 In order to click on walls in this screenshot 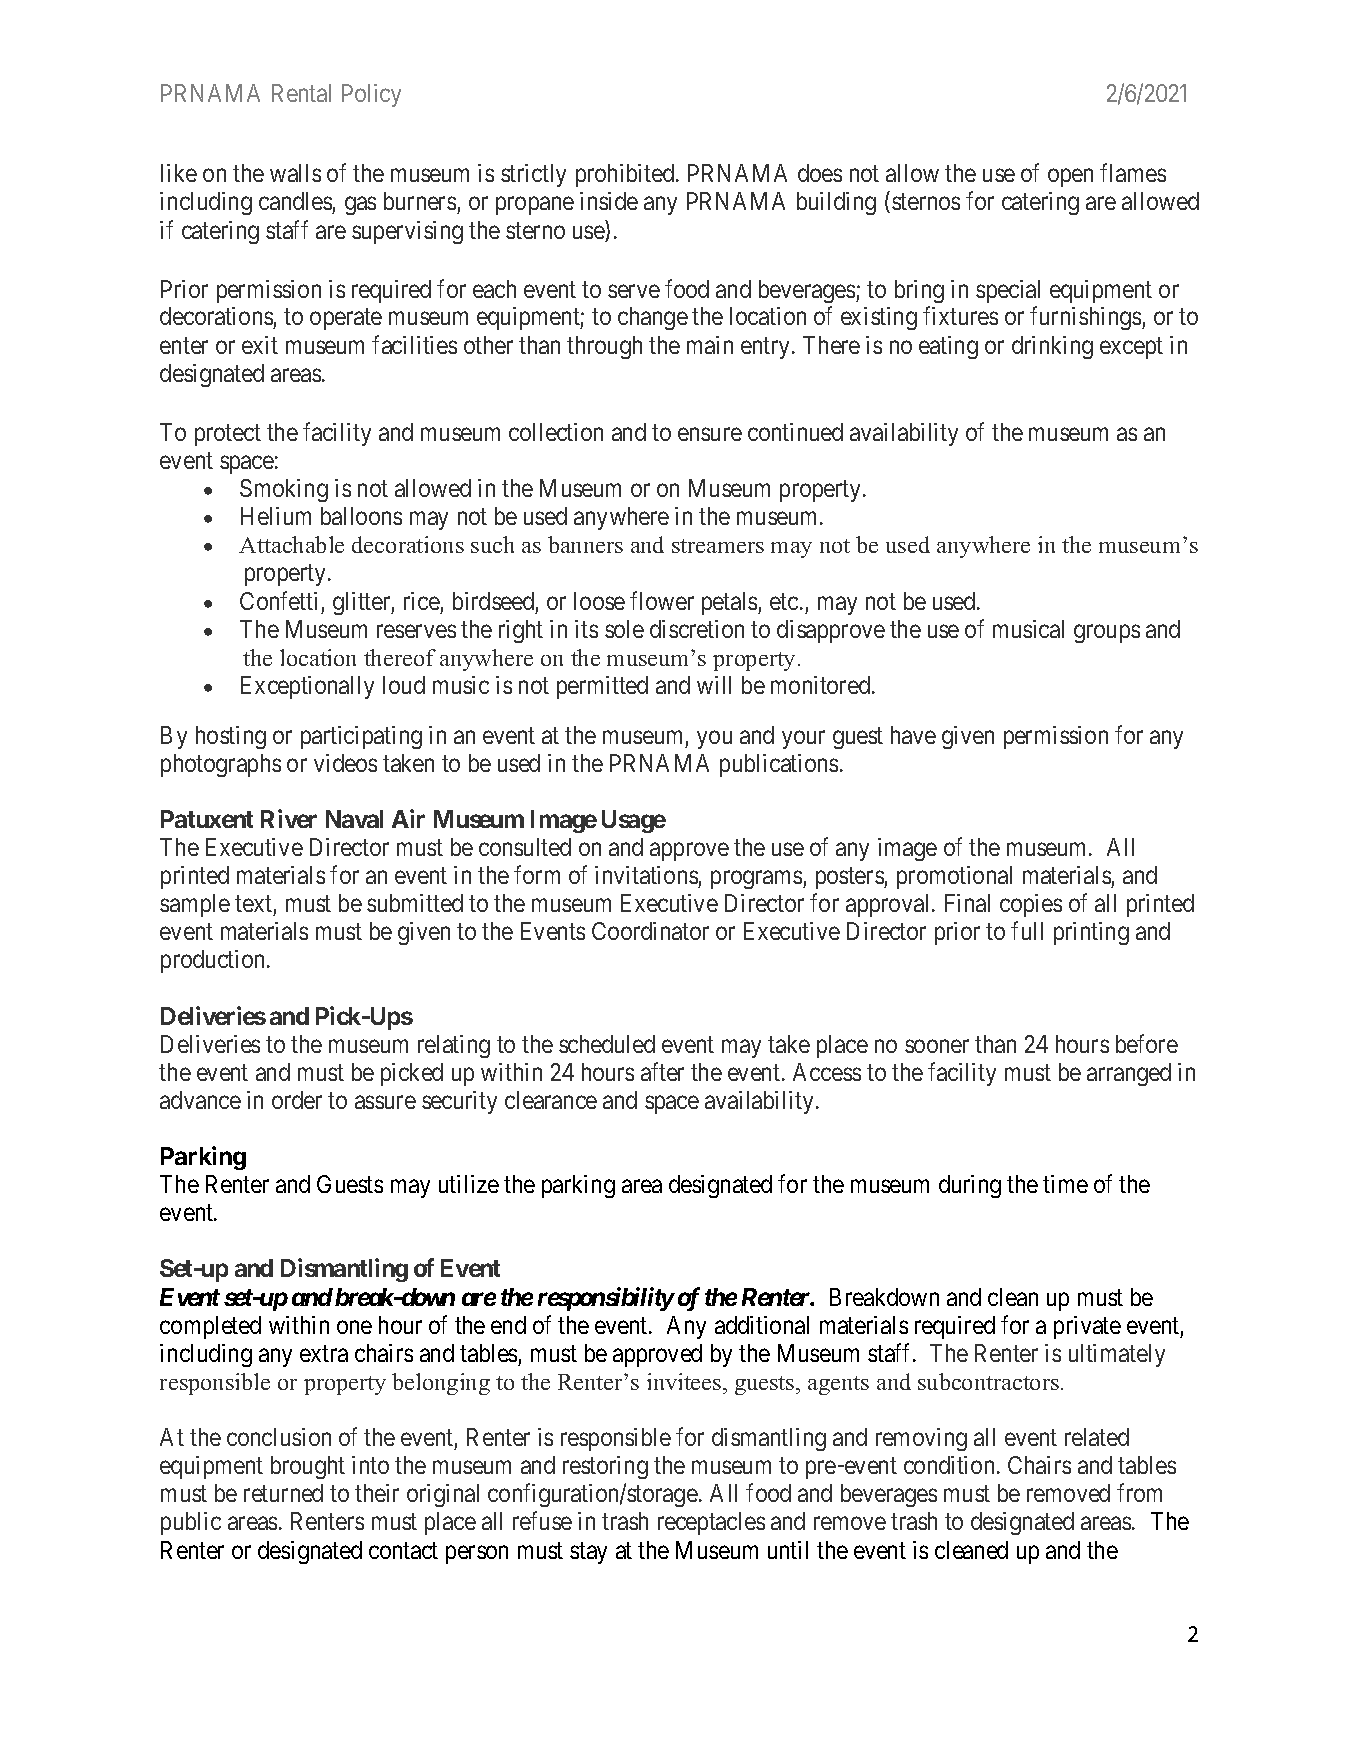, I will do `click(295, 173)`.
